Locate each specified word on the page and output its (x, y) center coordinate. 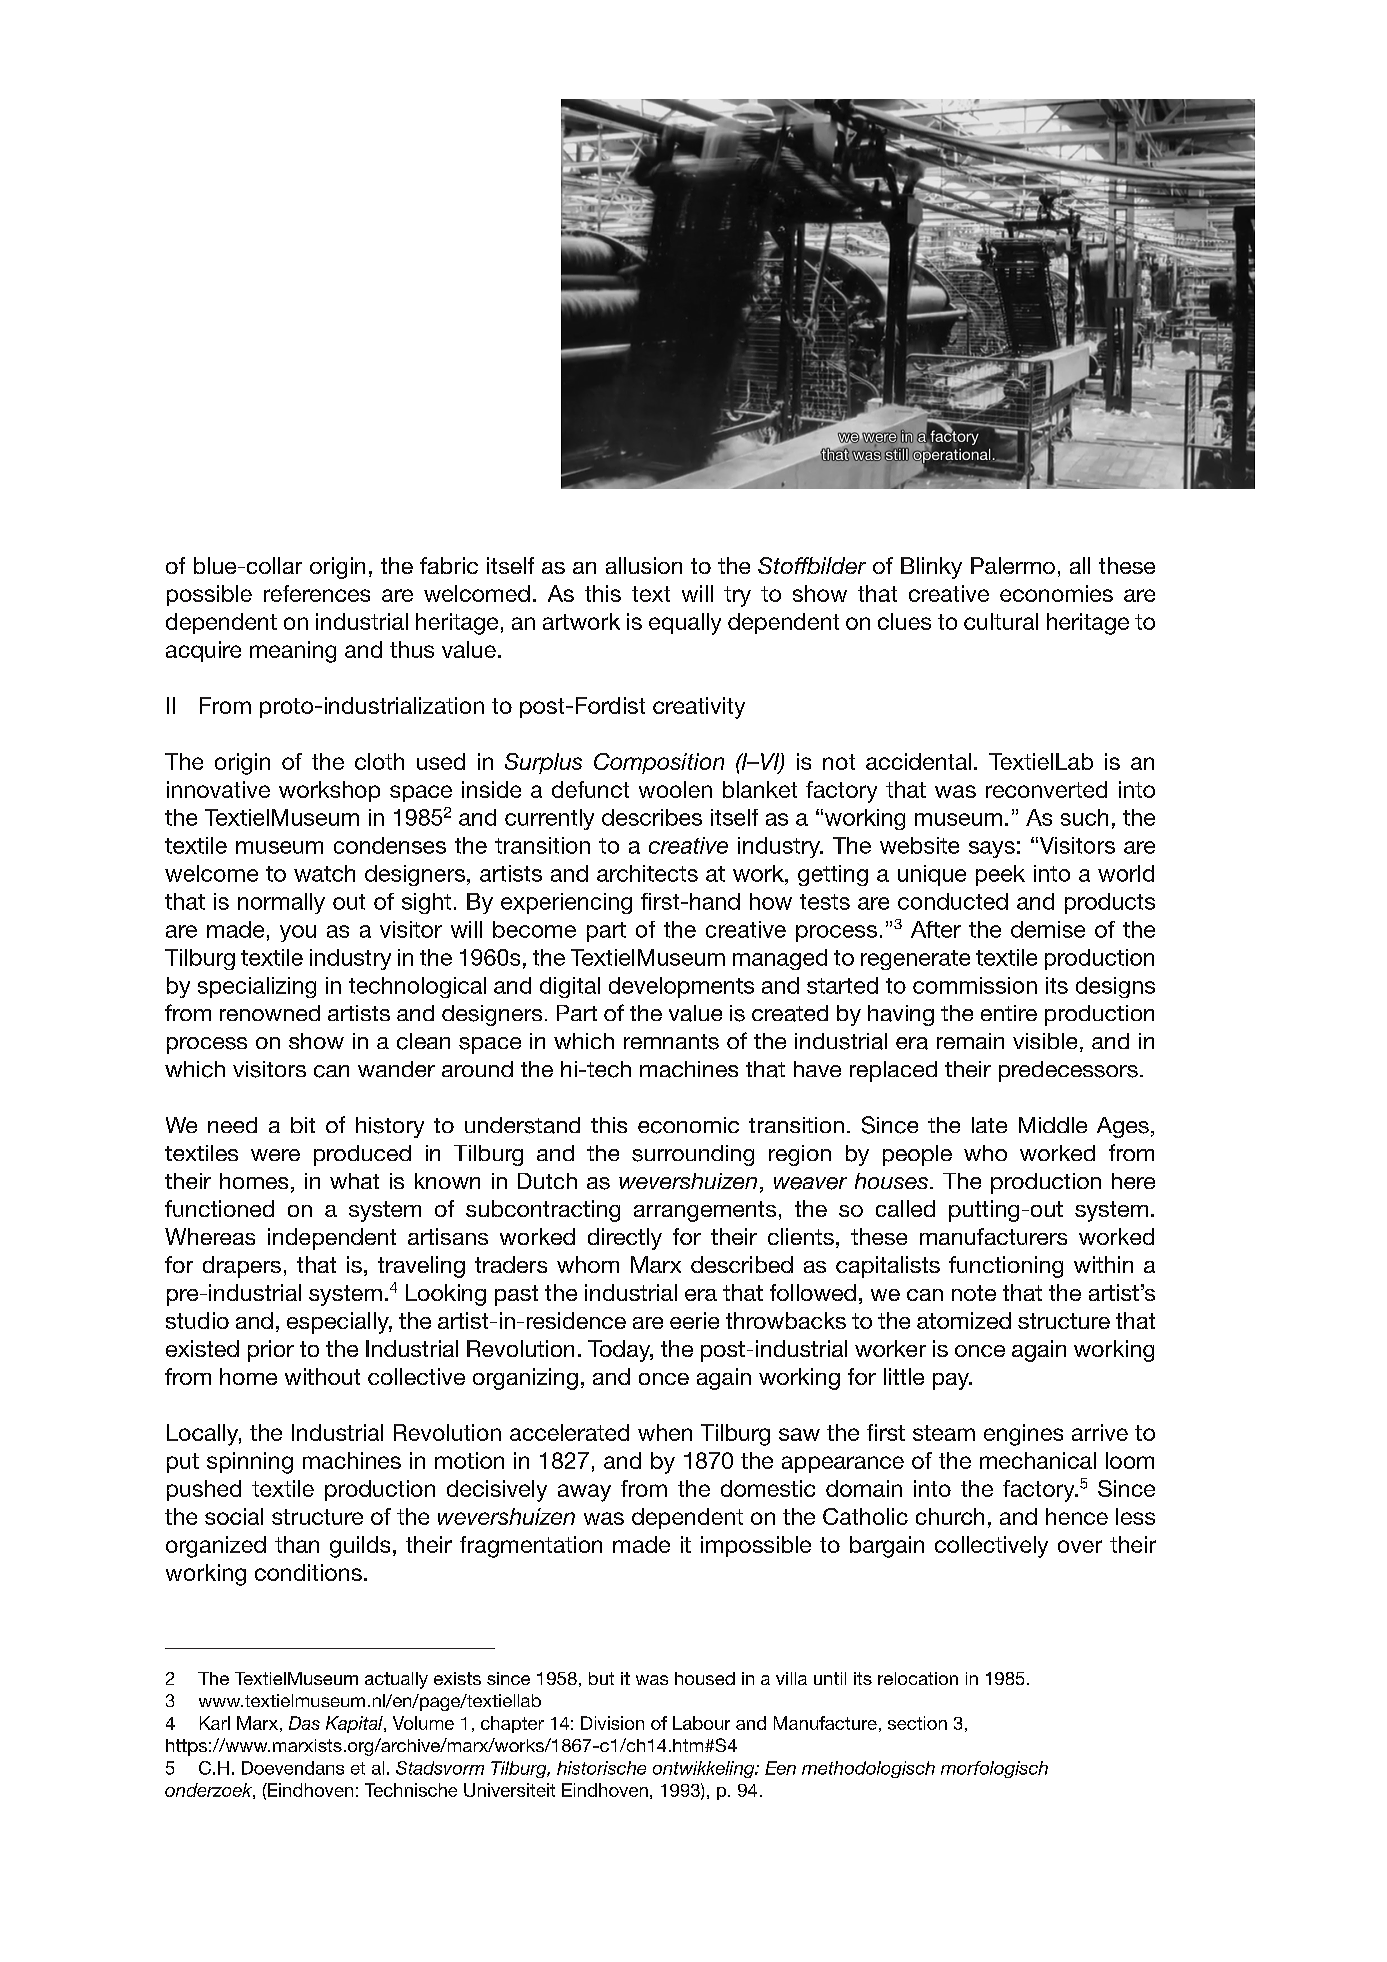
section (917, 1723)
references (317, 593)
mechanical (1038, 1460)
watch (324, 873)
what (354, 1181)
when (665, 1432)
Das (304, 1723)
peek (1000, 875)
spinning (250, 1463)
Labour (701, 1723)
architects (647, 873)
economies (1056, 593)
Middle (1053, 1125)
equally (685, 624)
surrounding (693, 1155)
